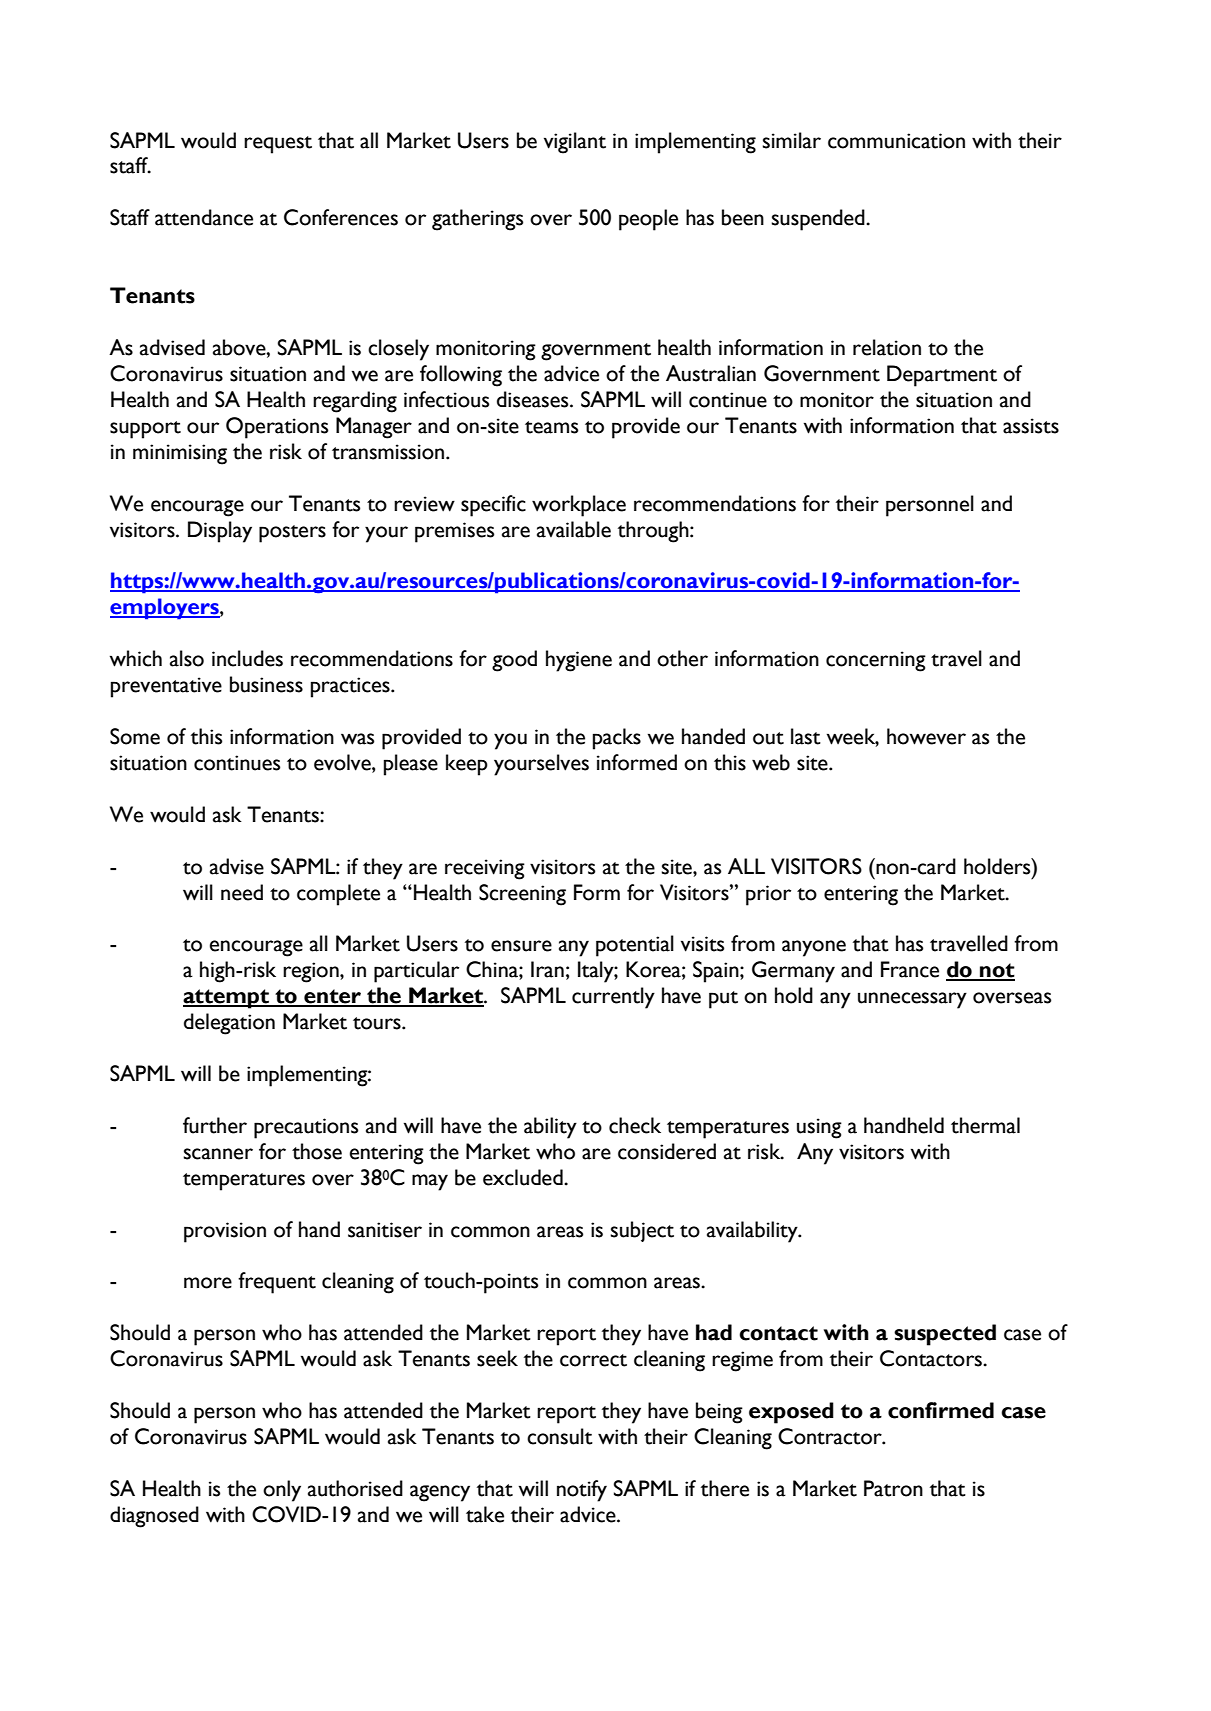  I want to click on workplace, so click(579, 506).
